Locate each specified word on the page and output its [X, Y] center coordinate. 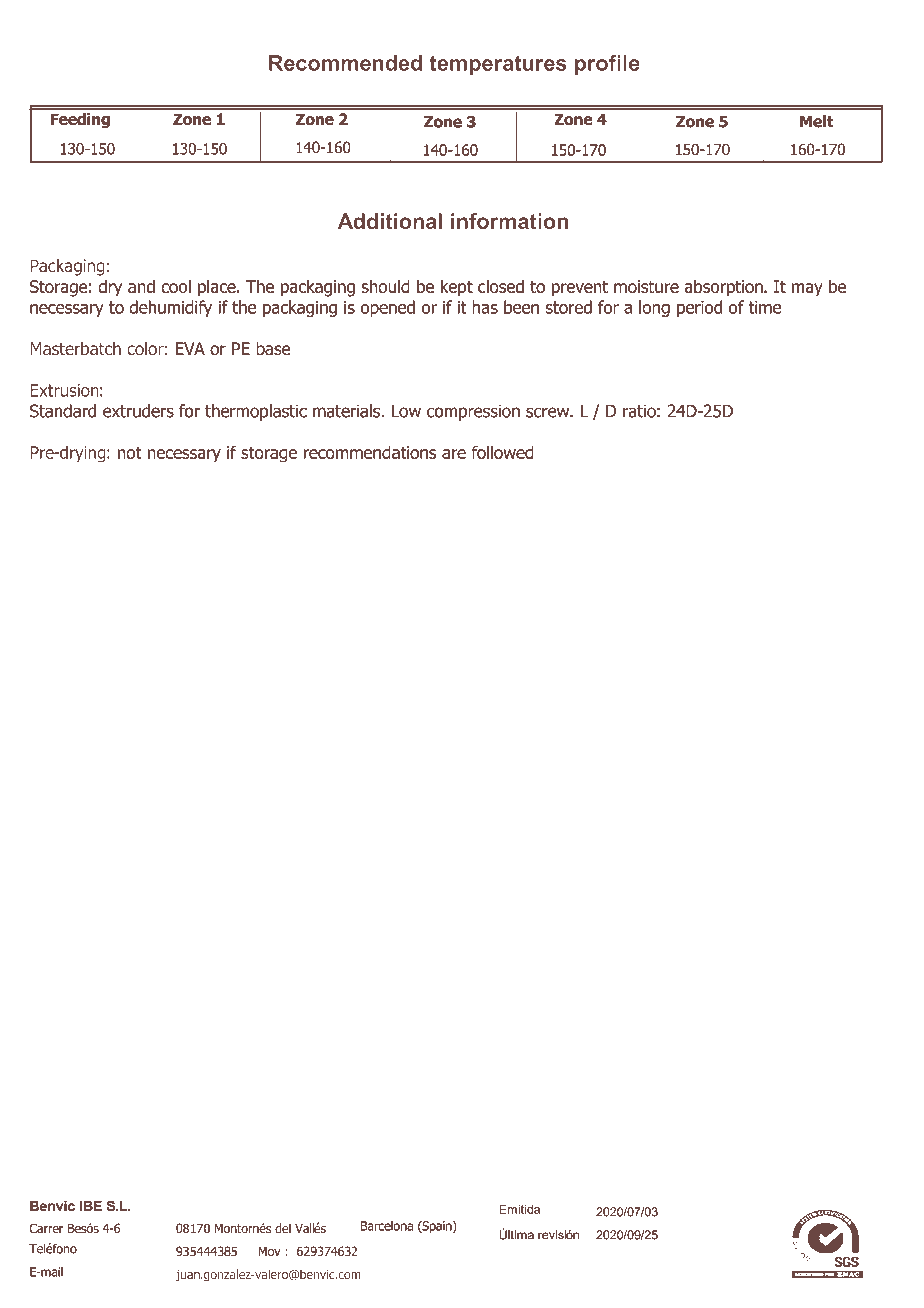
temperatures [498, 65]
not [130, 452]
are [454, 454]
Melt [817, 121]
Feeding [80, 120]
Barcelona [387, 1226]
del [283, 1228]
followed [502, 452]
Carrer [46, 1228]
